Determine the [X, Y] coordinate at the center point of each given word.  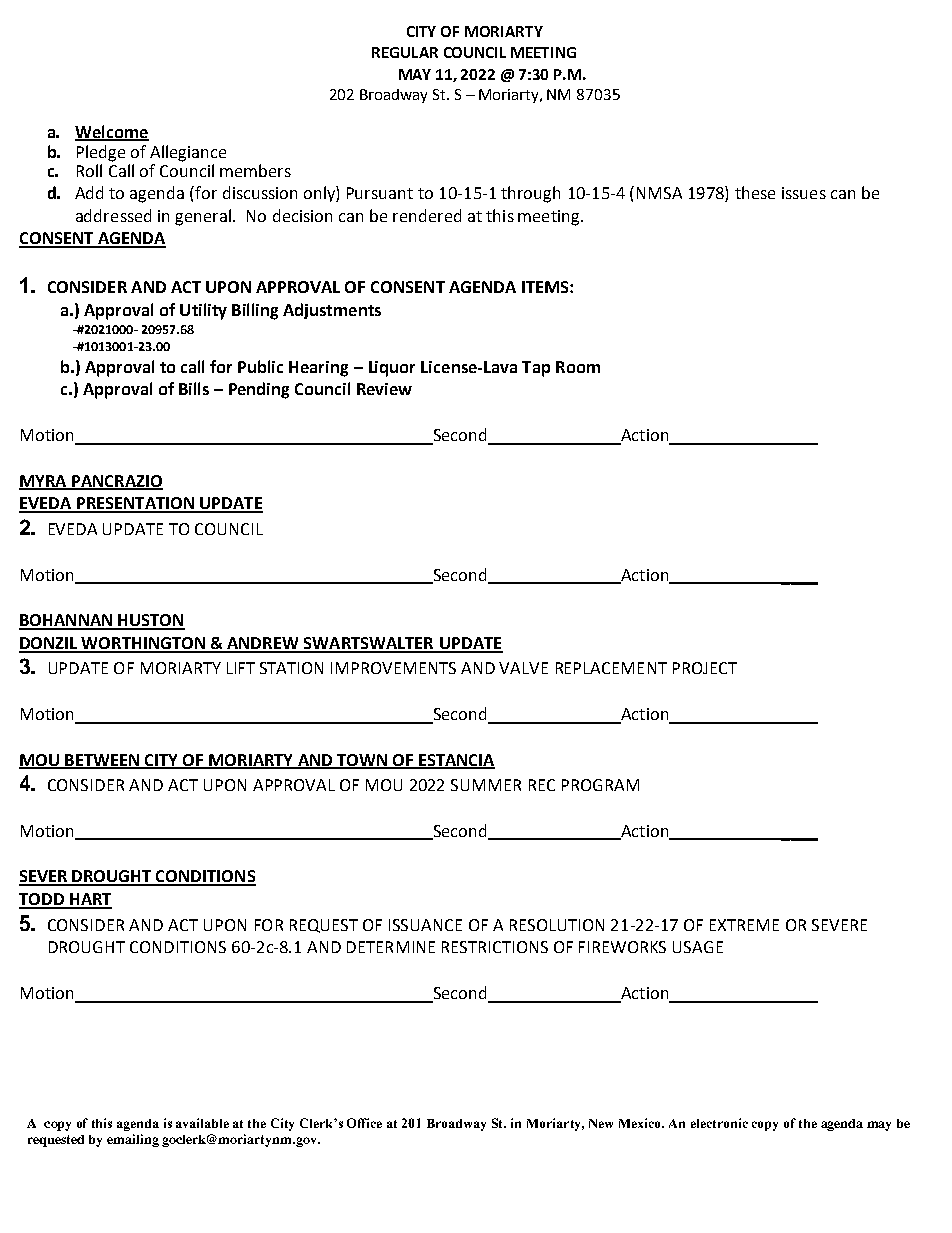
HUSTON [151, 621]
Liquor [392, 369]
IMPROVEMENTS [393, 668]
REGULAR [405, 52]
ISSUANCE [425, 925]
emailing [133, 1140]
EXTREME [744, 925]
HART [90, 900]
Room [578, 367]
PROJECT [705, 668]
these [755, 192]
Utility [203, 311]
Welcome [112, 132]
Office [364, 1123]
